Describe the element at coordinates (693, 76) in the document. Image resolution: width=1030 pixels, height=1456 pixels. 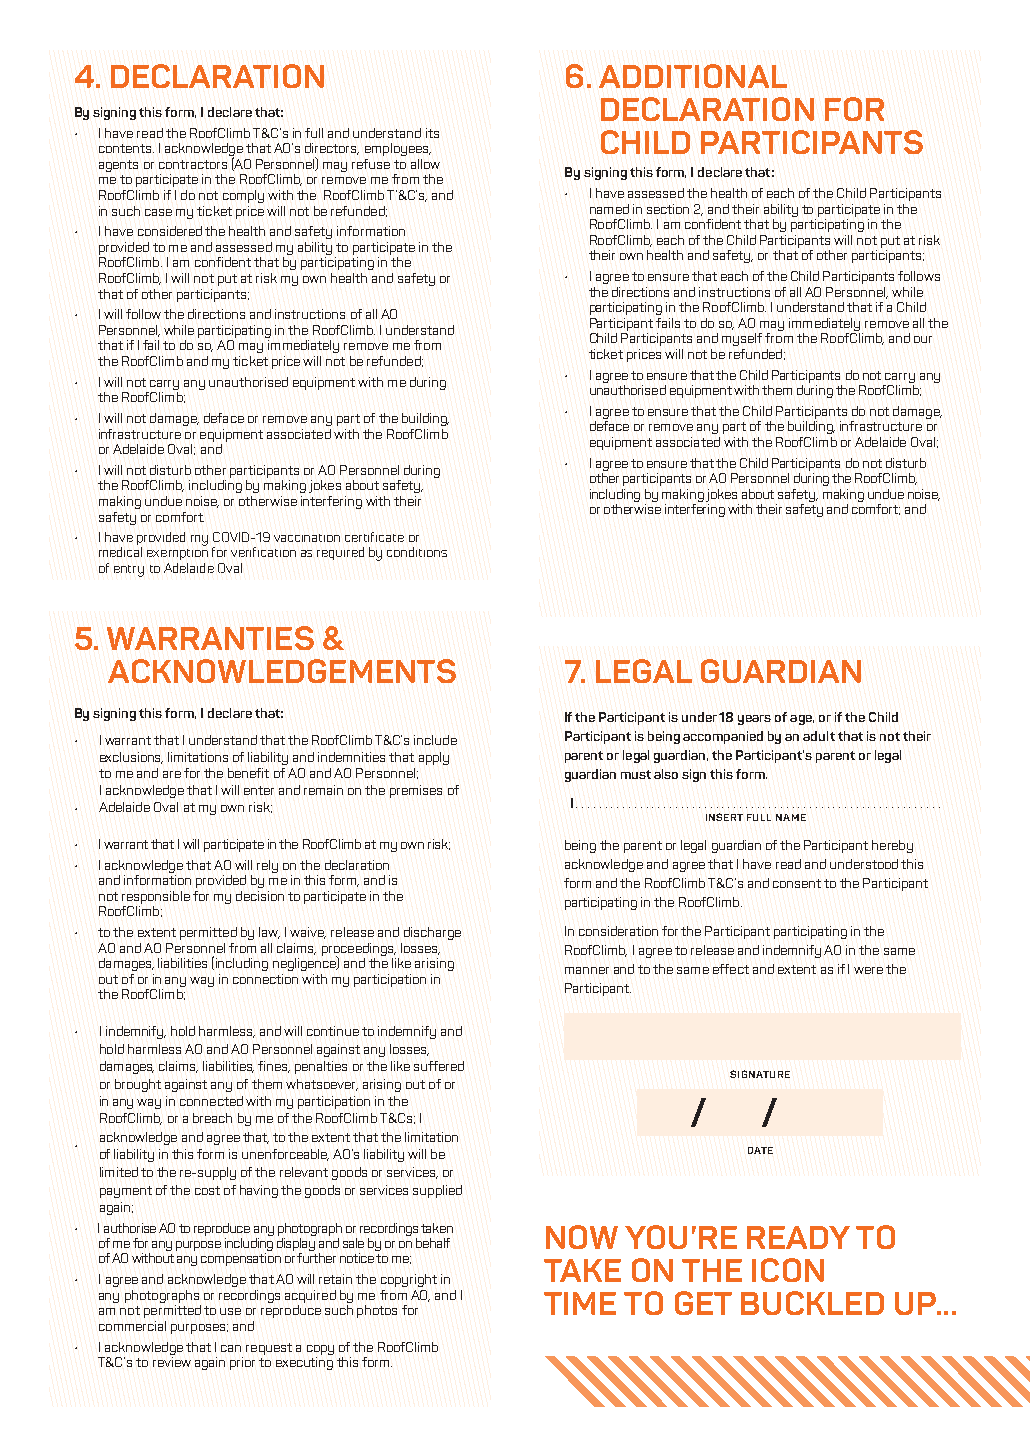
I see `ADDITIONAL` at that location.
